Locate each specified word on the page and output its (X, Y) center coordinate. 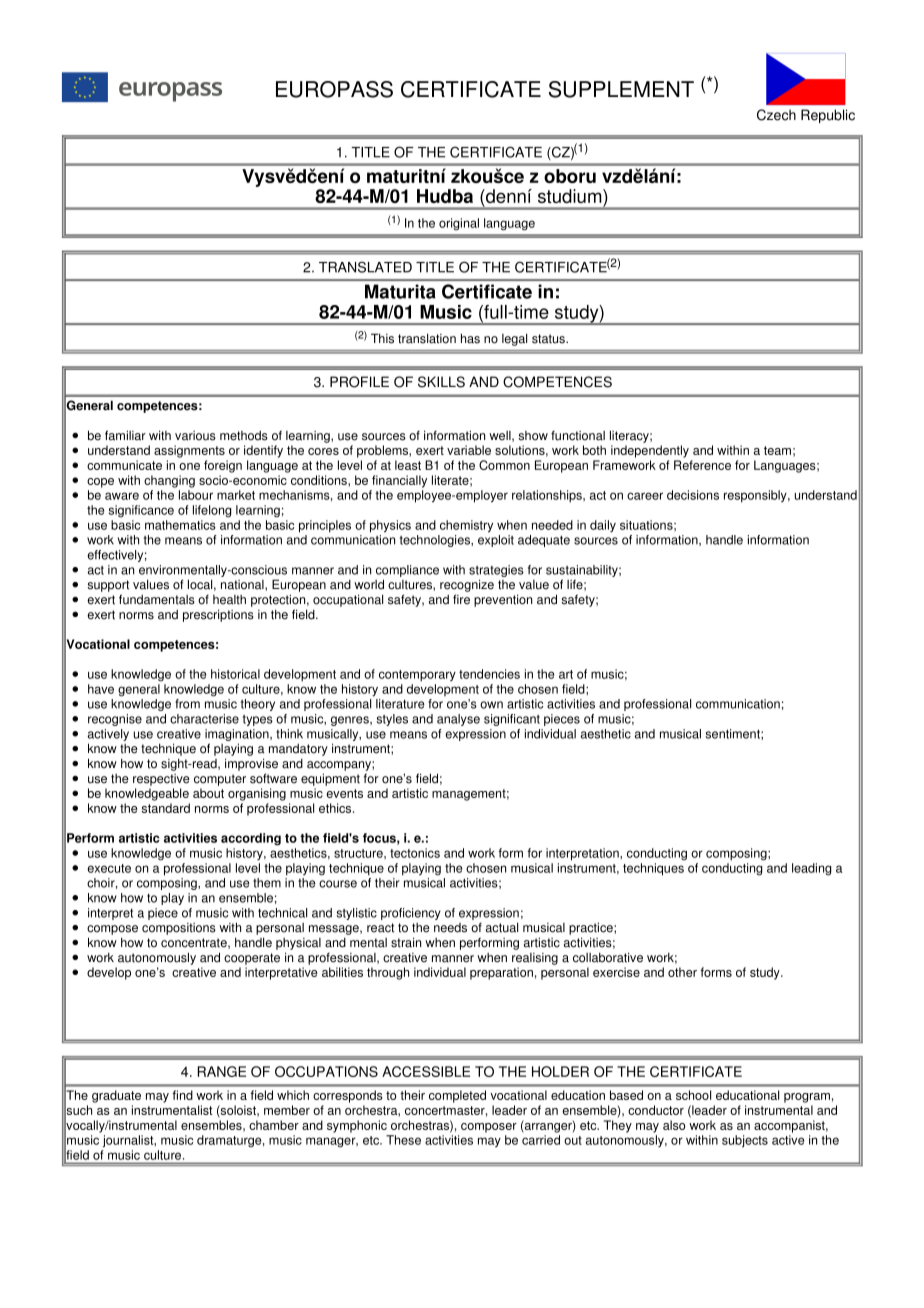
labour (196, 495)
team (777, 450)
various (195, 436)
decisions (693, 495)
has (470, 338)
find (182, 1095)
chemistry (466, 526)
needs (450, 928)
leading (811, 869)
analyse (458, 720)
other (682, 972)
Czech (776, 115)
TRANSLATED (365, 267)
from (187, 704)
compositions (179, 929)
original (459, 224)
